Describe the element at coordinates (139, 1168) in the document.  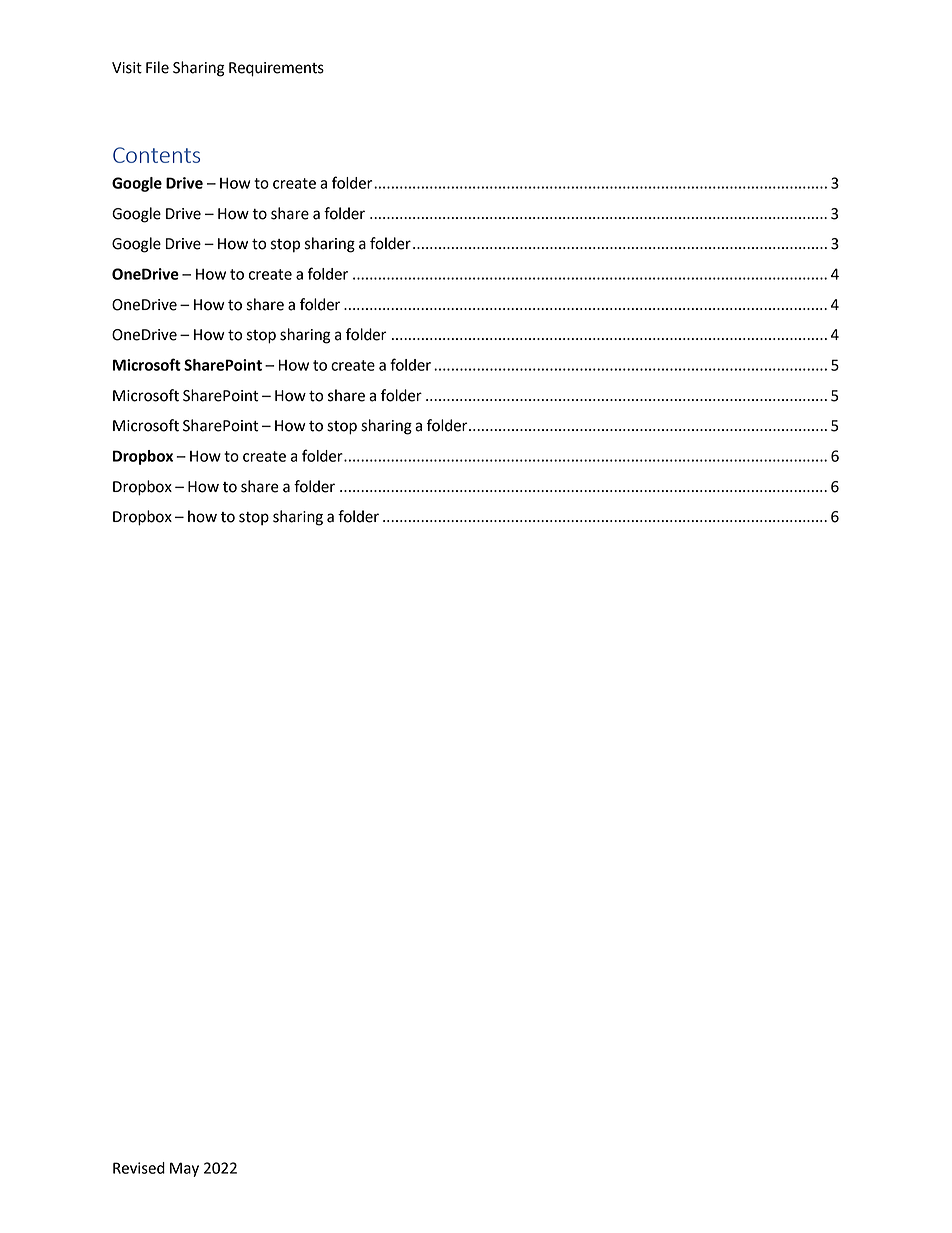
I see `Revised` at that location.
